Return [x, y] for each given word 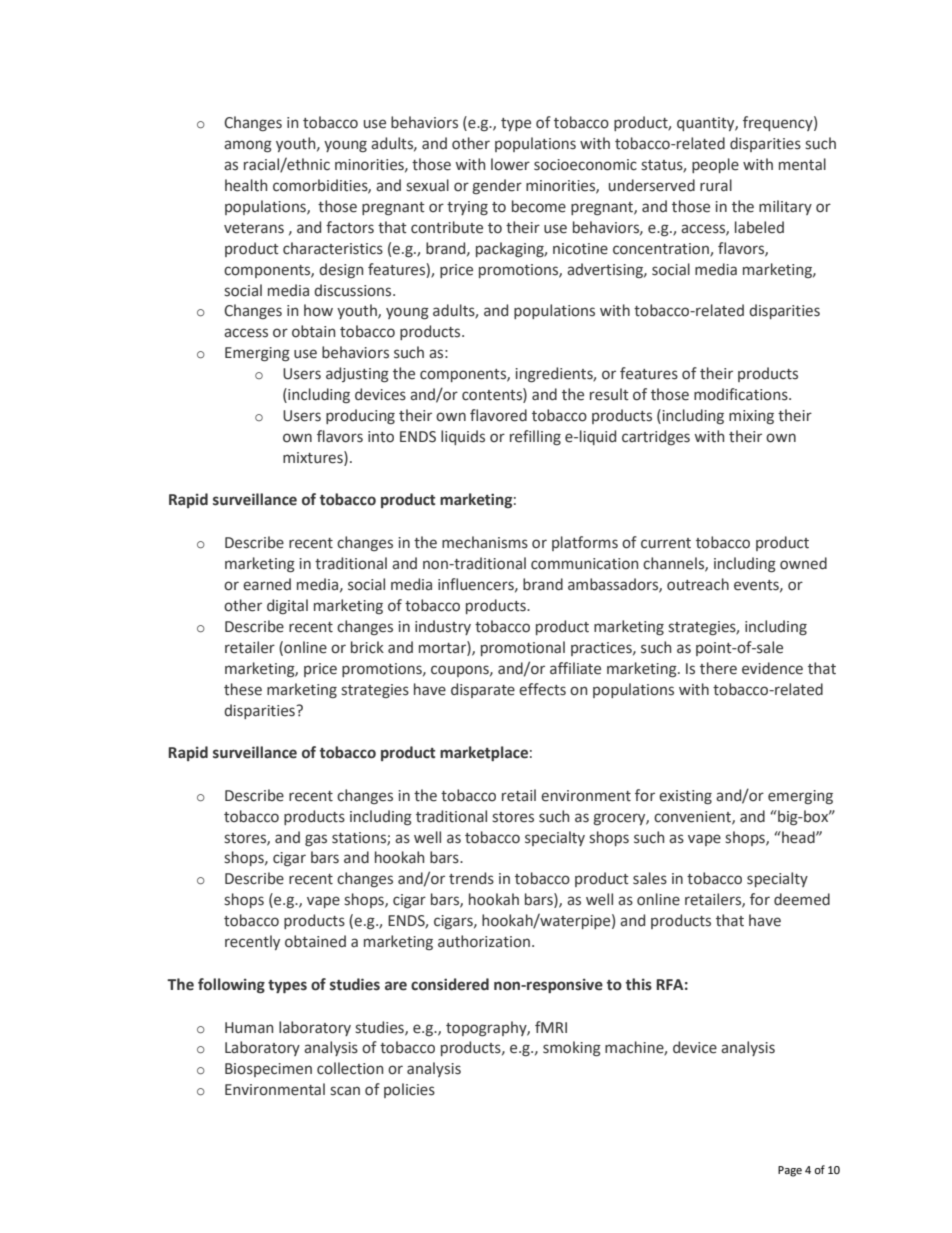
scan [345, 1091]
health [246, 185]
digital [287, 606]
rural [716, 185]
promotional [523, 648]
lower [510, 164]
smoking [572, 1048]
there [718, 668]
